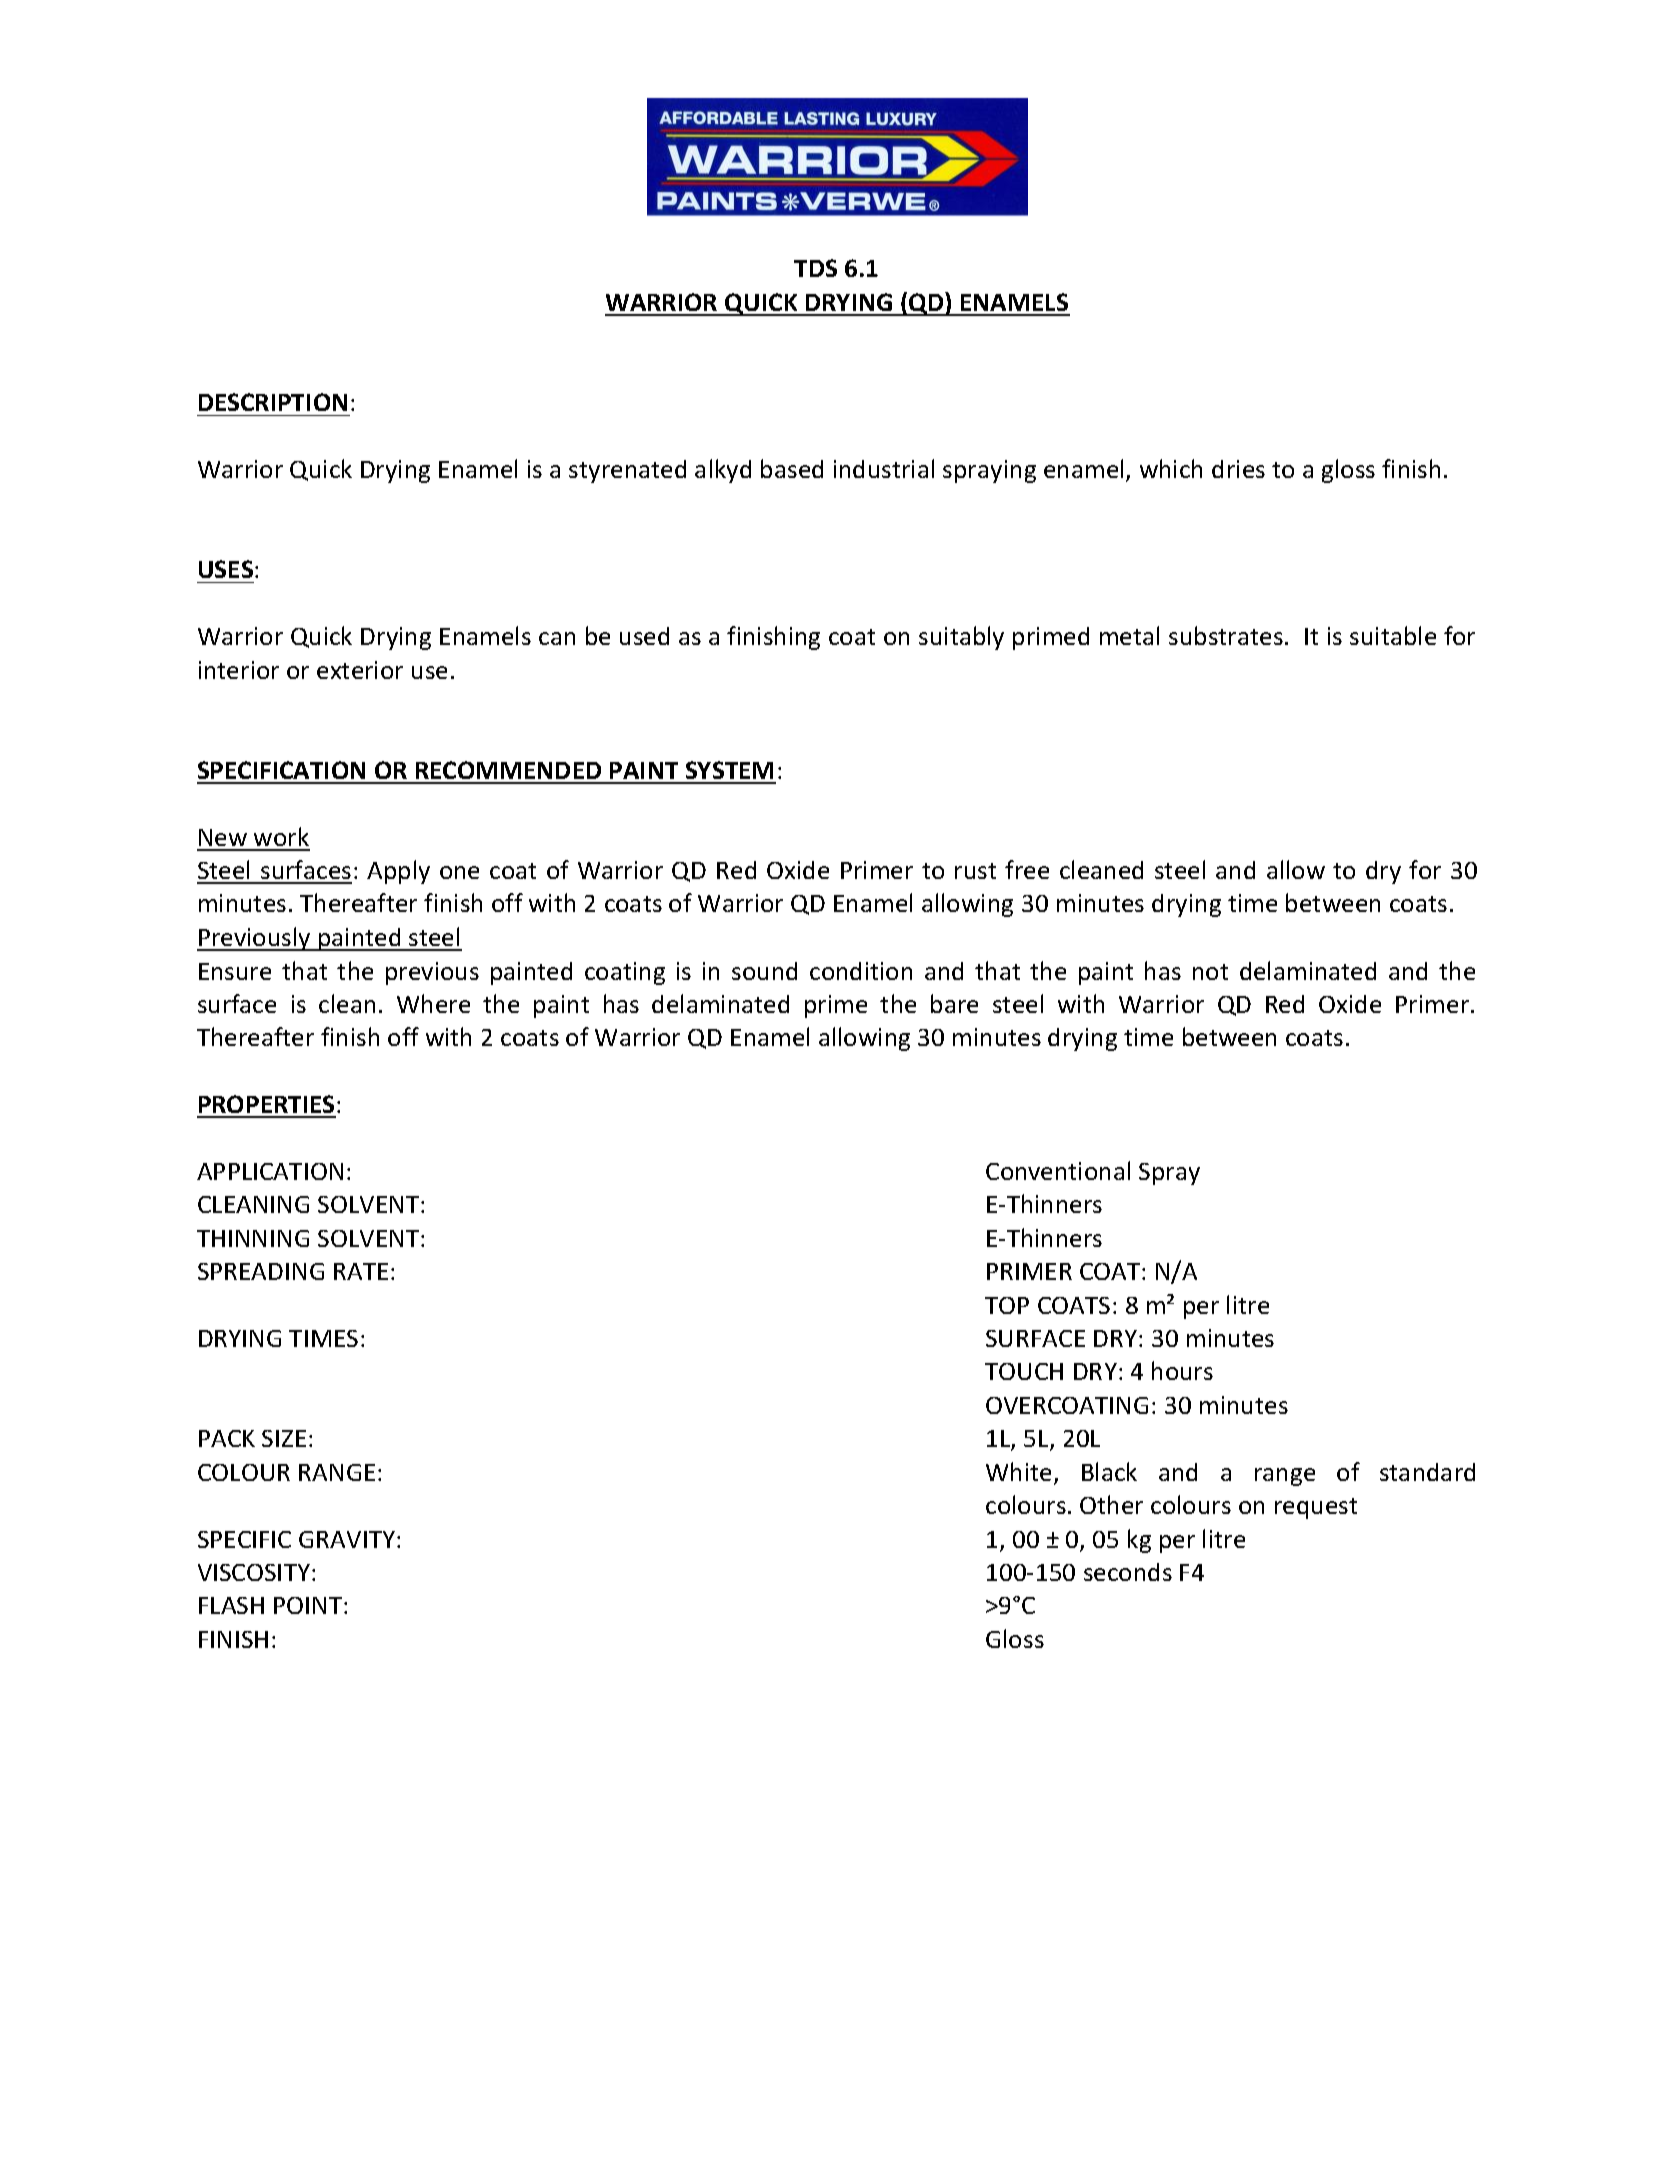  I want to click on White, so click(1018, 1471).
